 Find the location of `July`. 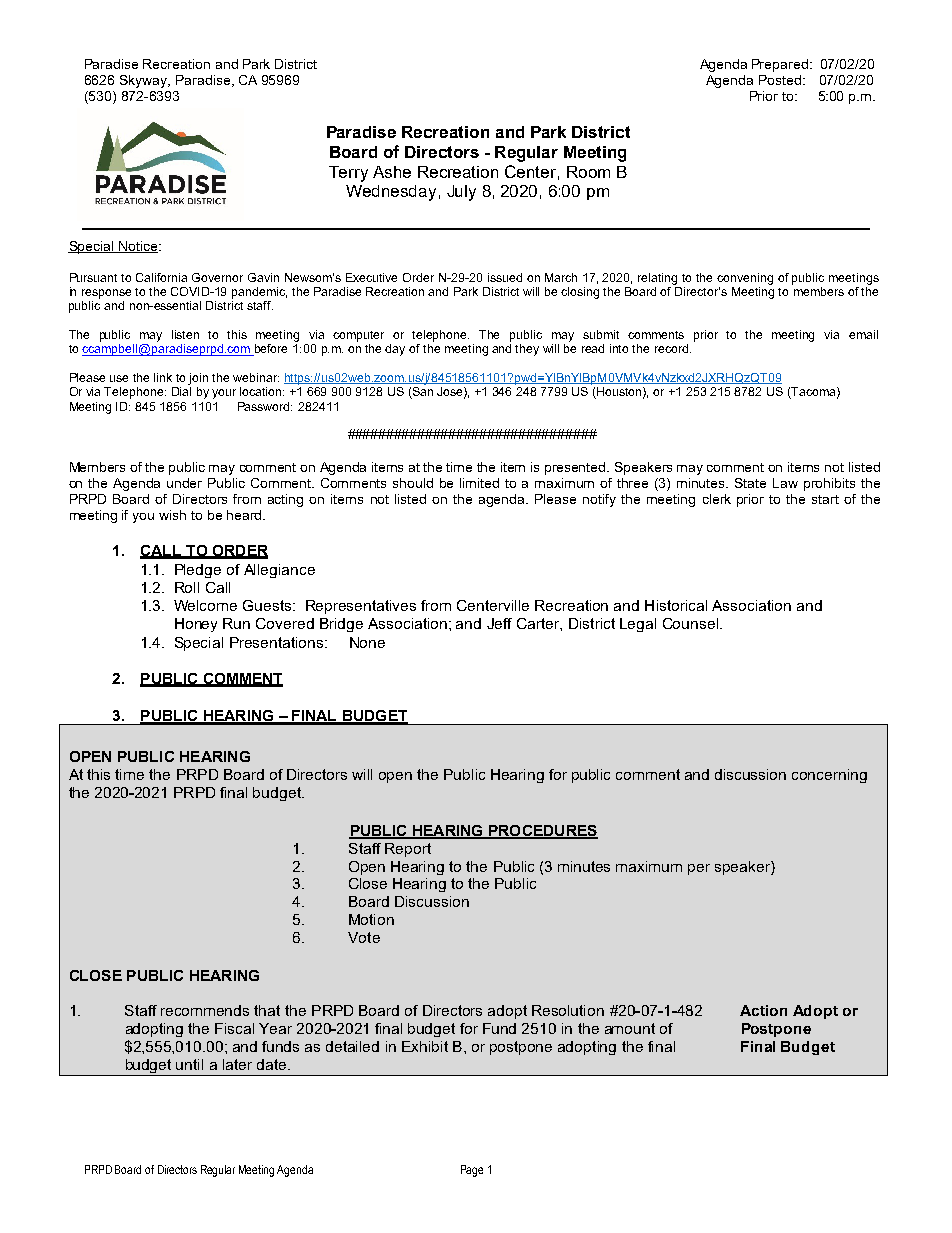

July is located at coordinates (461, 193).
